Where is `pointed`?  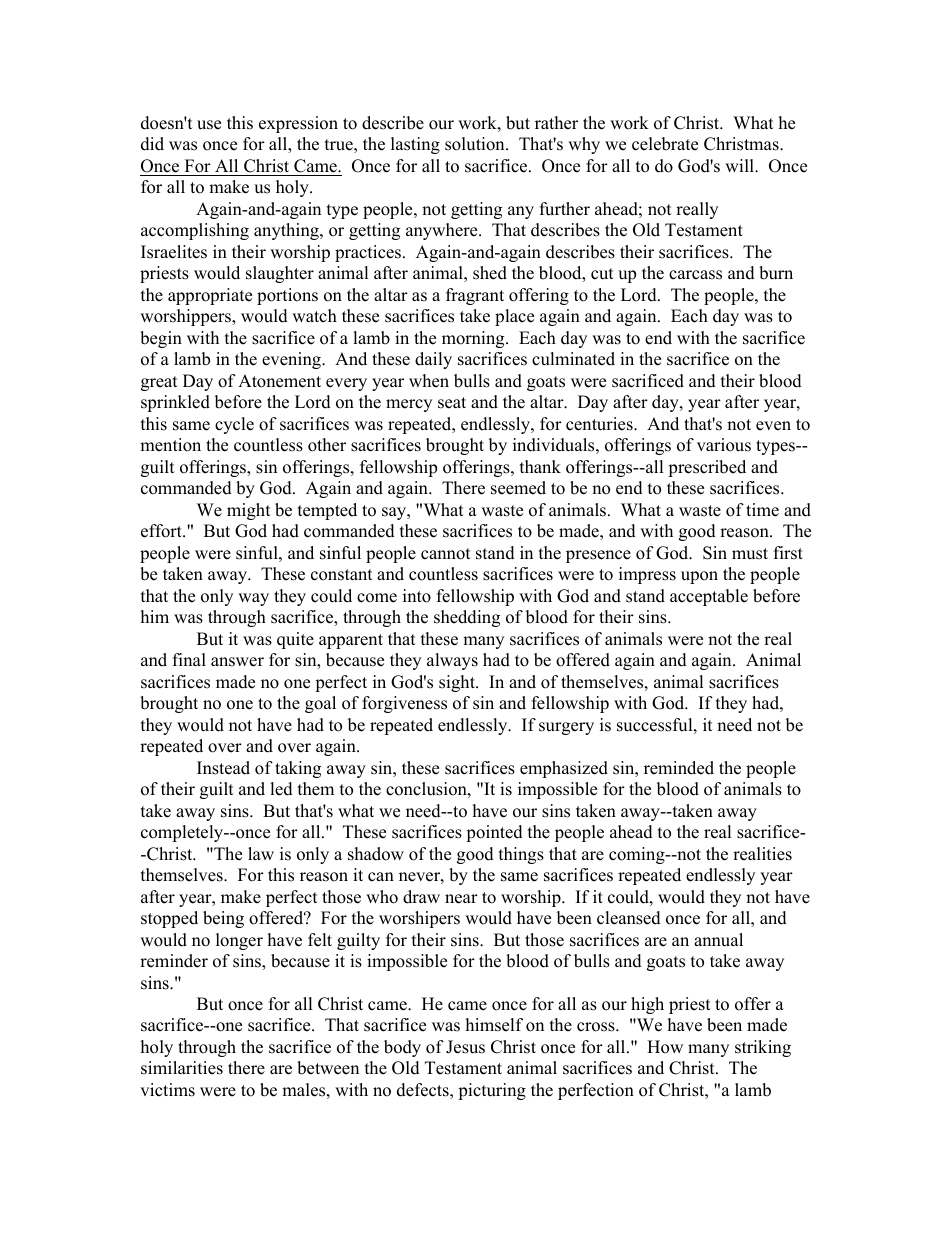
pointed is located at coordinates (494, 833).
